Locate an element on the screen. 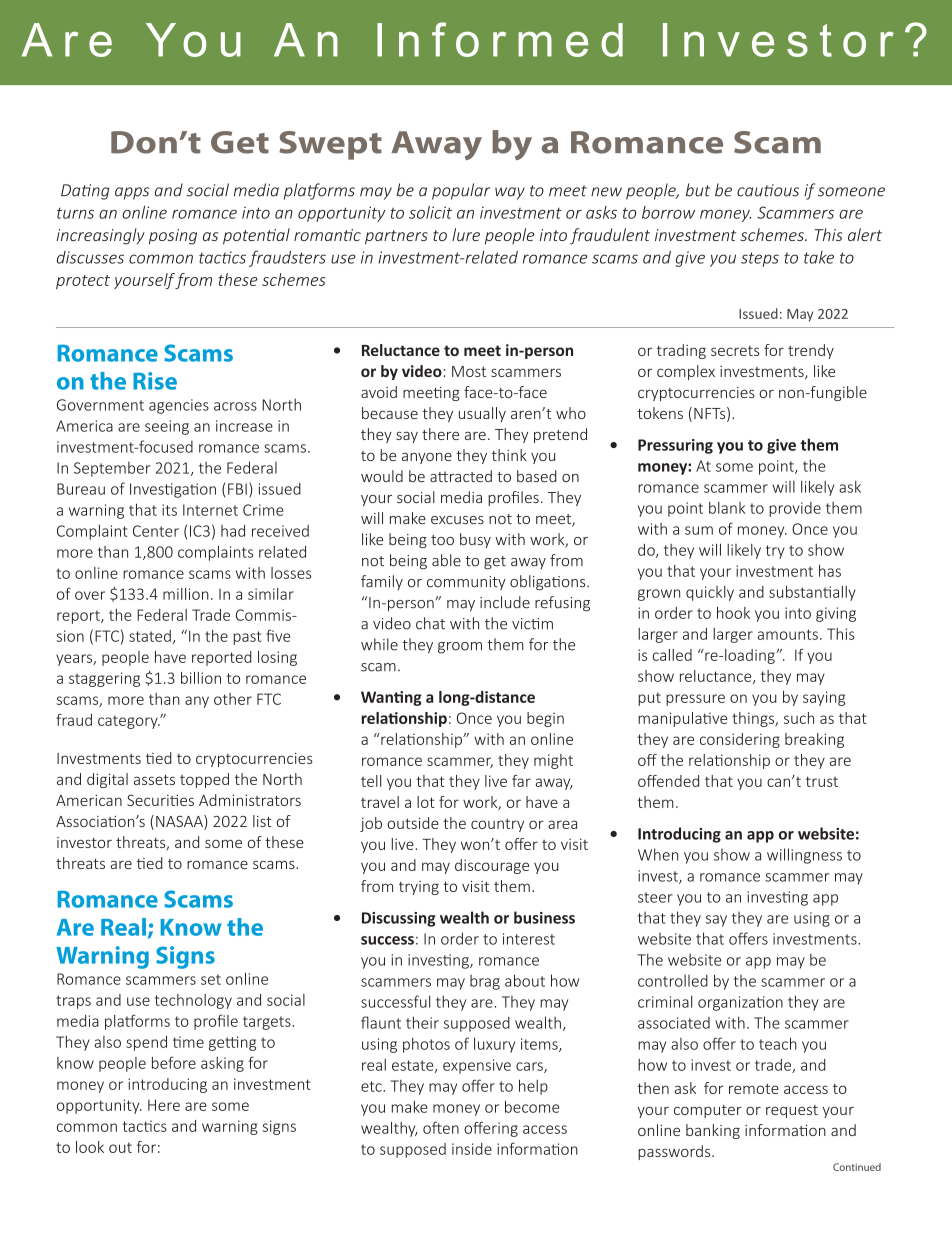  stated is located at coordinates (150, 636).
